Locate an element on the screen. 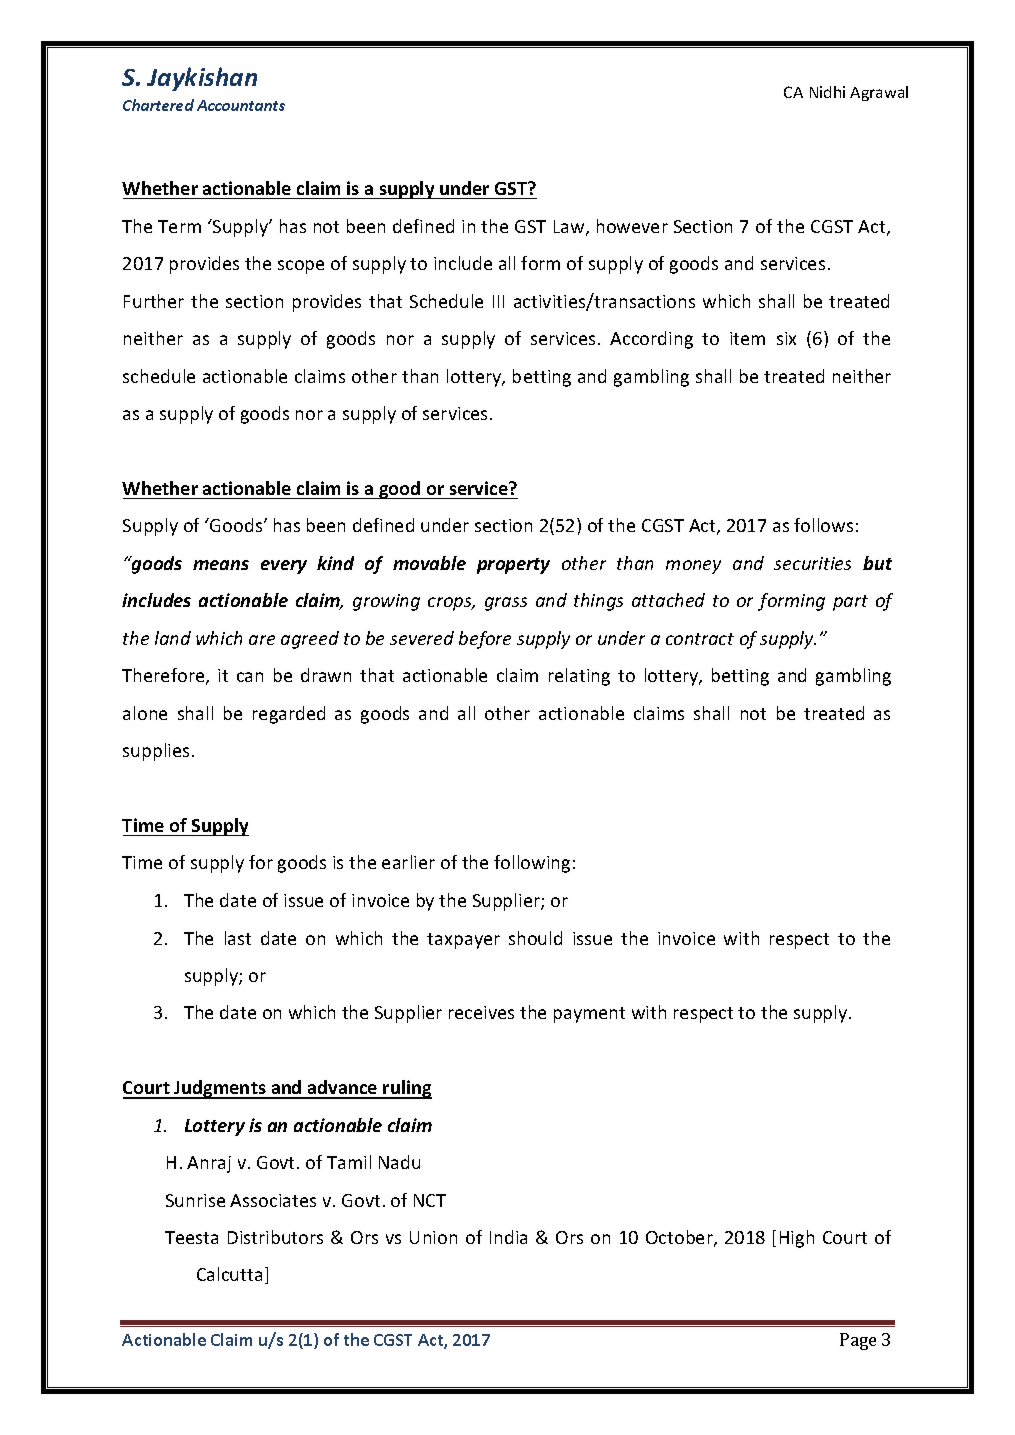 The image size is (1015, 1435). however is located at coordinates (632, 226).
